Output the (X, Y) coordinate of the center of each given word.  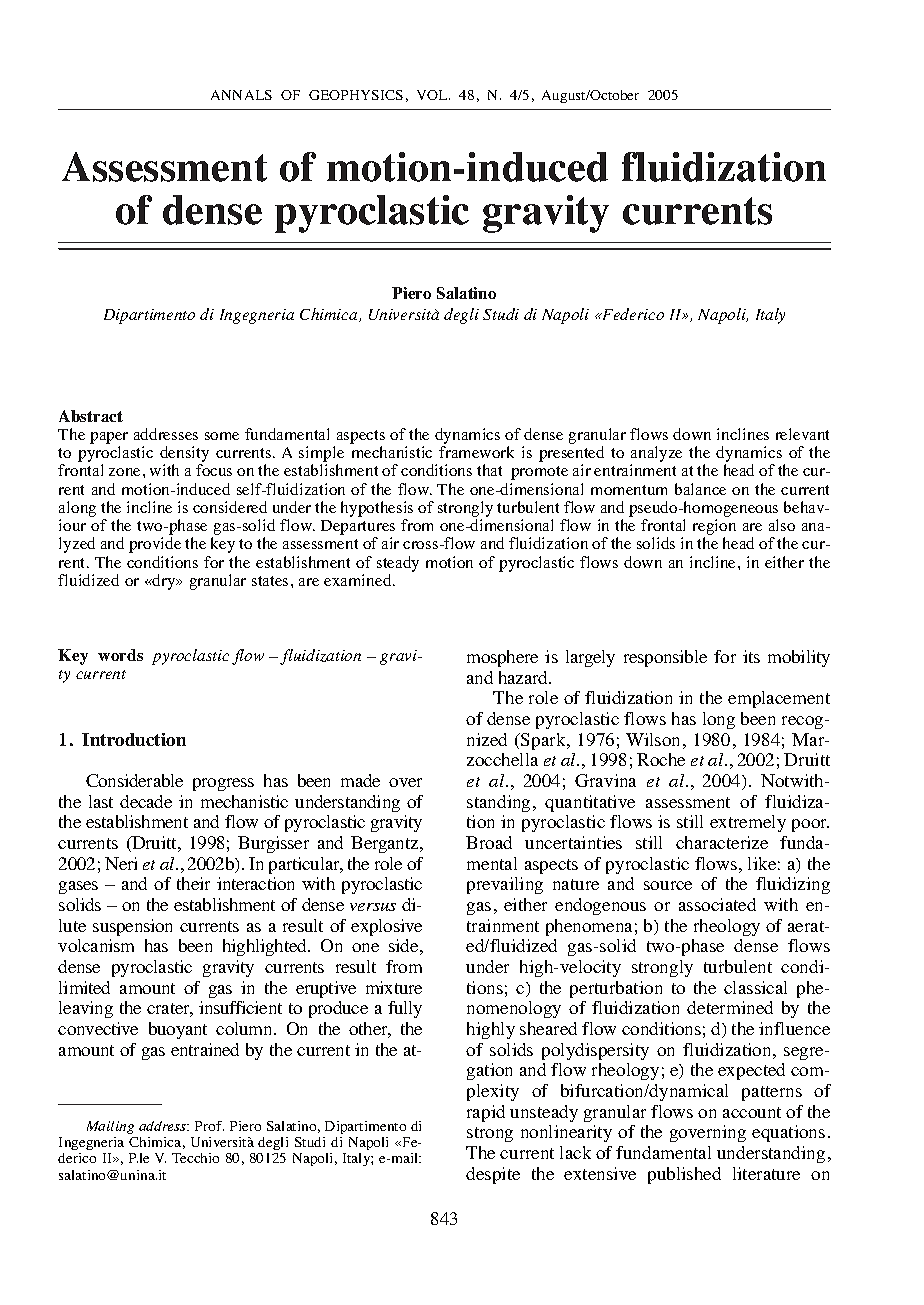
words (120, 655)
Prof (209, 1126)
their (193, 883)
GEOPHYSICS (356, 95)
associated (717, 904)
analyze (656, 455)
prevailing (505, 885)
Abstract (91, 416)
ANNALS (241, 95)
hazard (524, 677)
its (751, 656)
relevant (802, 434)
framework (476, 452)
